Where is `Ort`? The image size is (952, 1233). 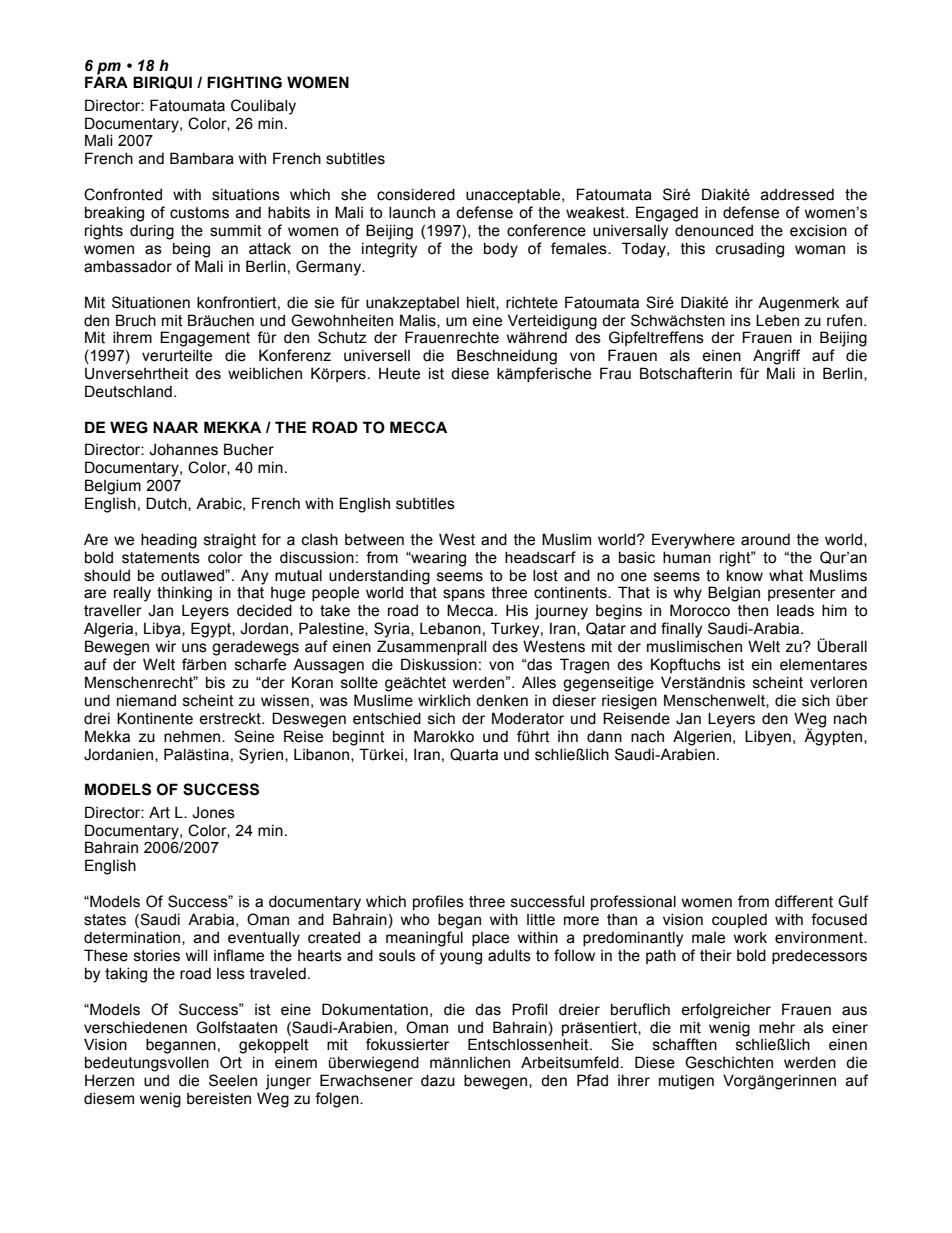
Ort is located at coordinates (231, 1062).
